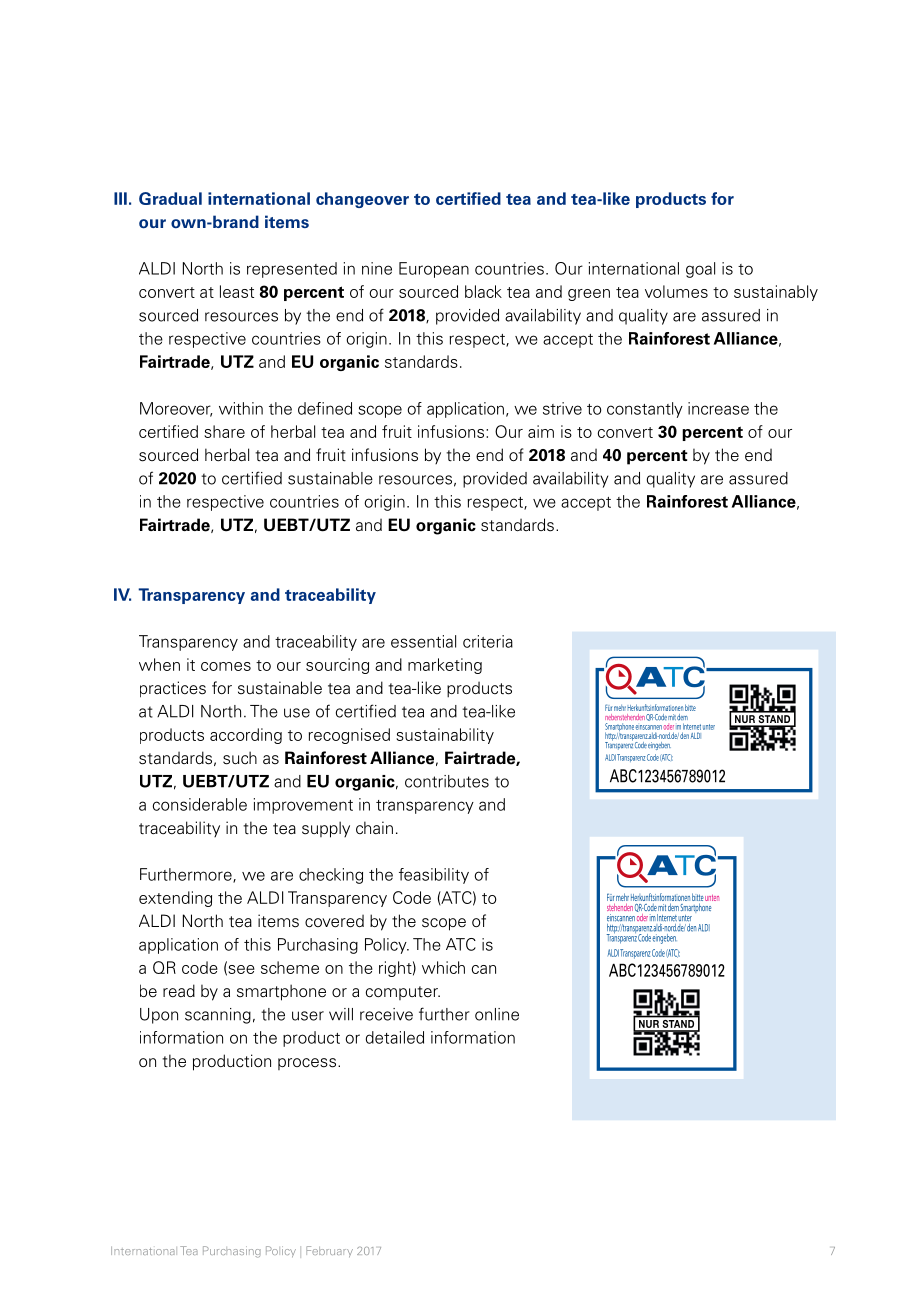 The height and width of the document is (1308, 924). What do you see at coordinates (246, 736) in the document?
I see `according` at bounding box center [246, 736].
